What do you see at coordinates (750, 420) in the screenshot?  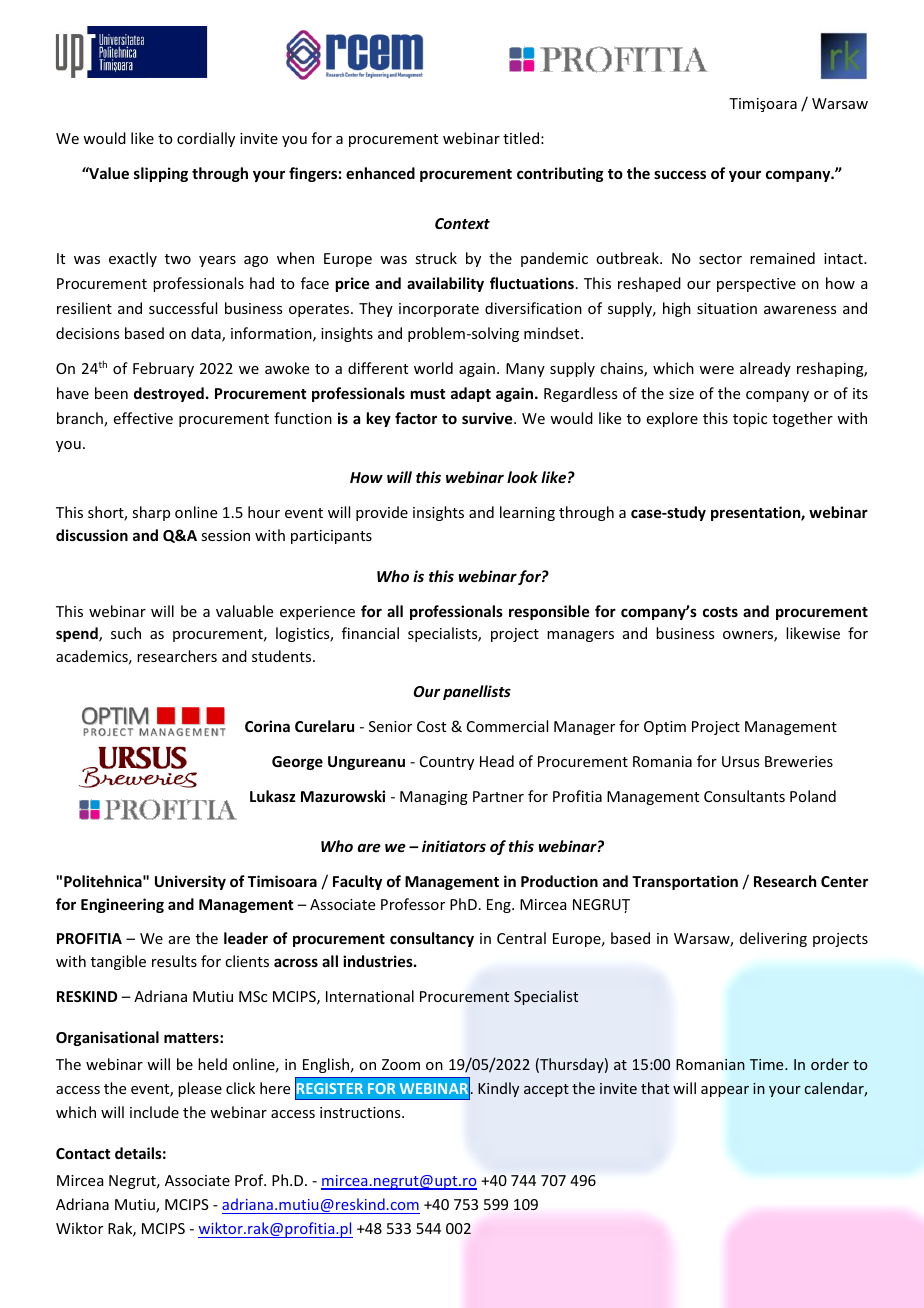 I see `topic` at bounding box center [750, 420].
